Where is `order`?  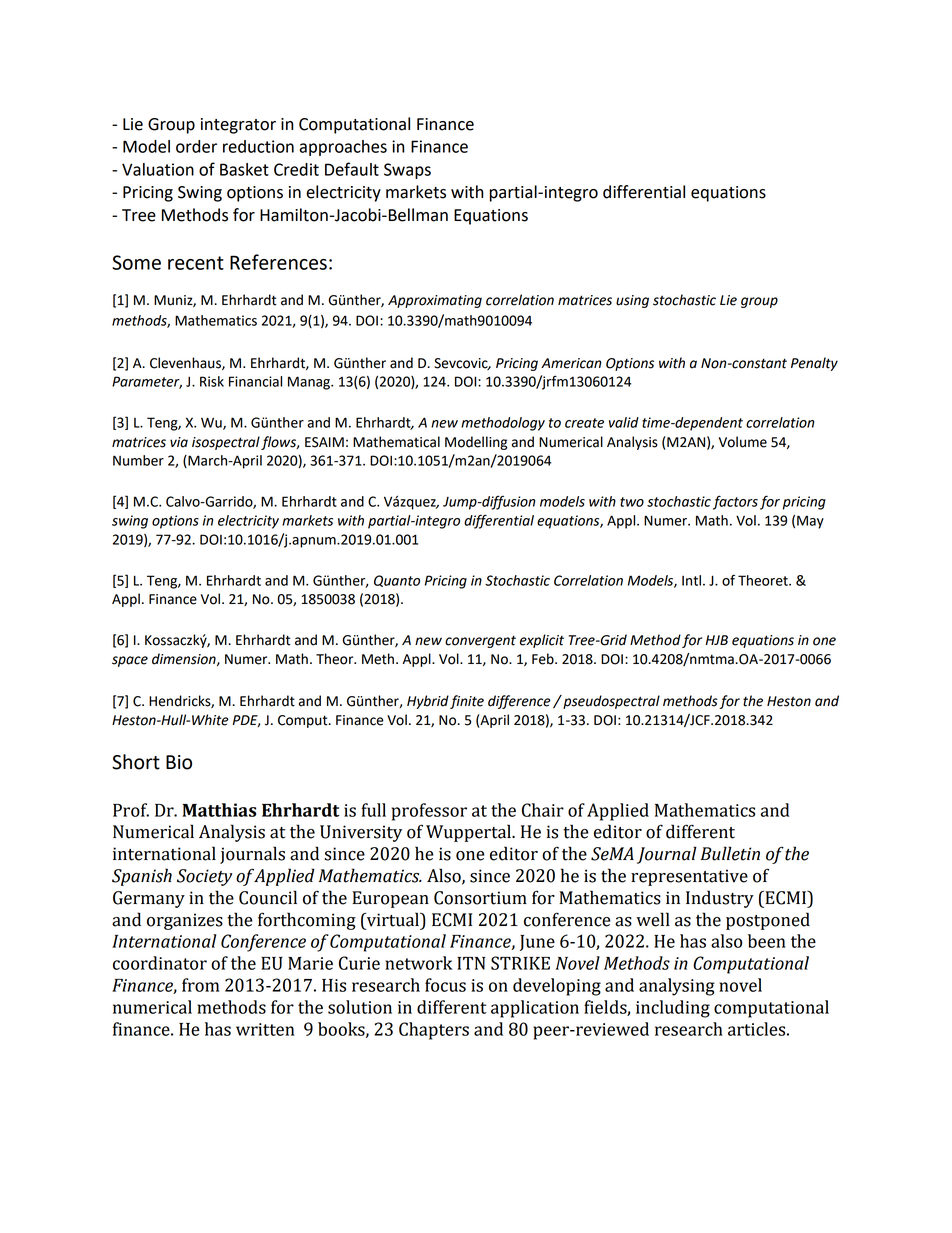
order is located at coordinates (196, 146).
